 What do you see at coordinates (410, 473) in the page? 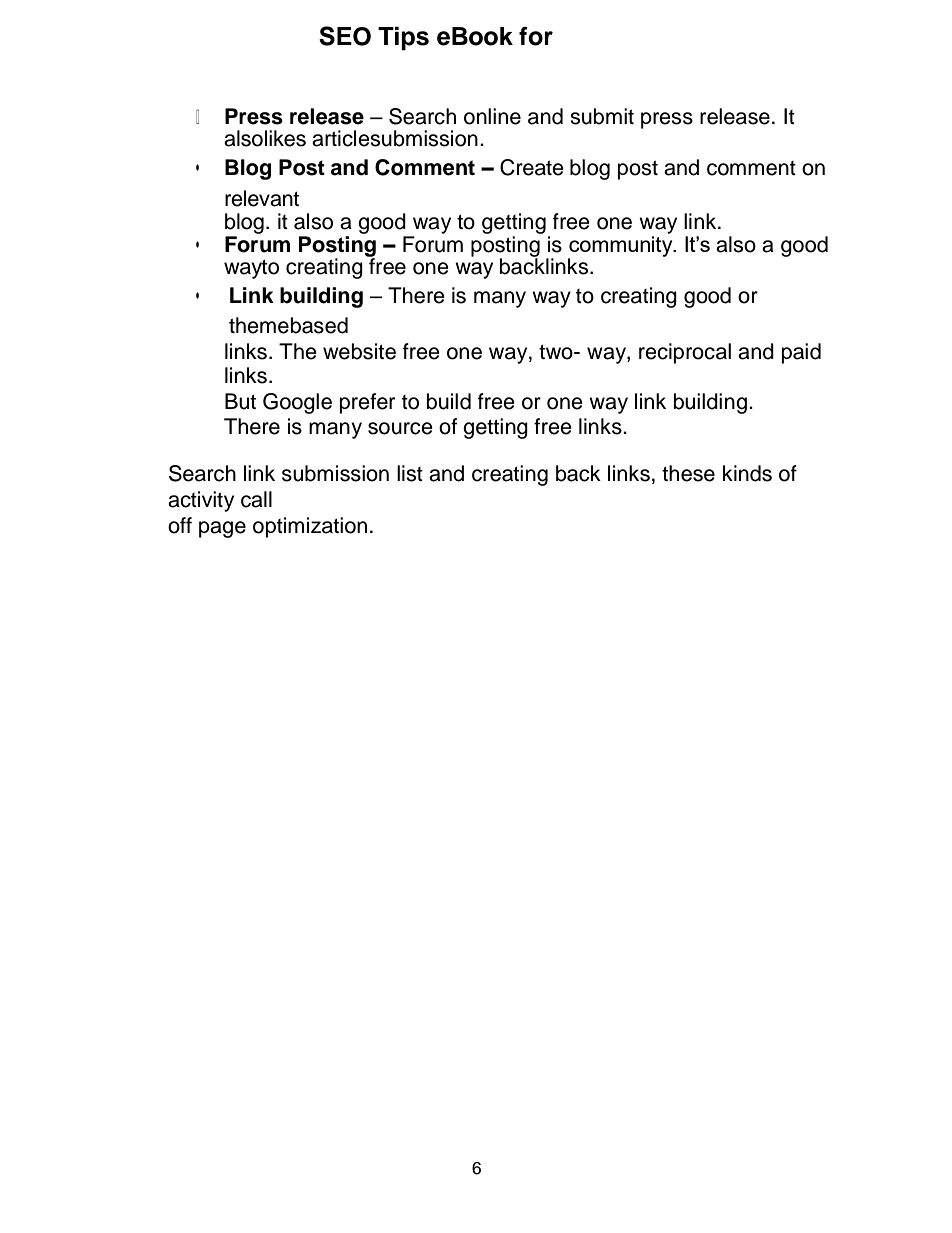
I see `list` at bounding box center [410, 473].
